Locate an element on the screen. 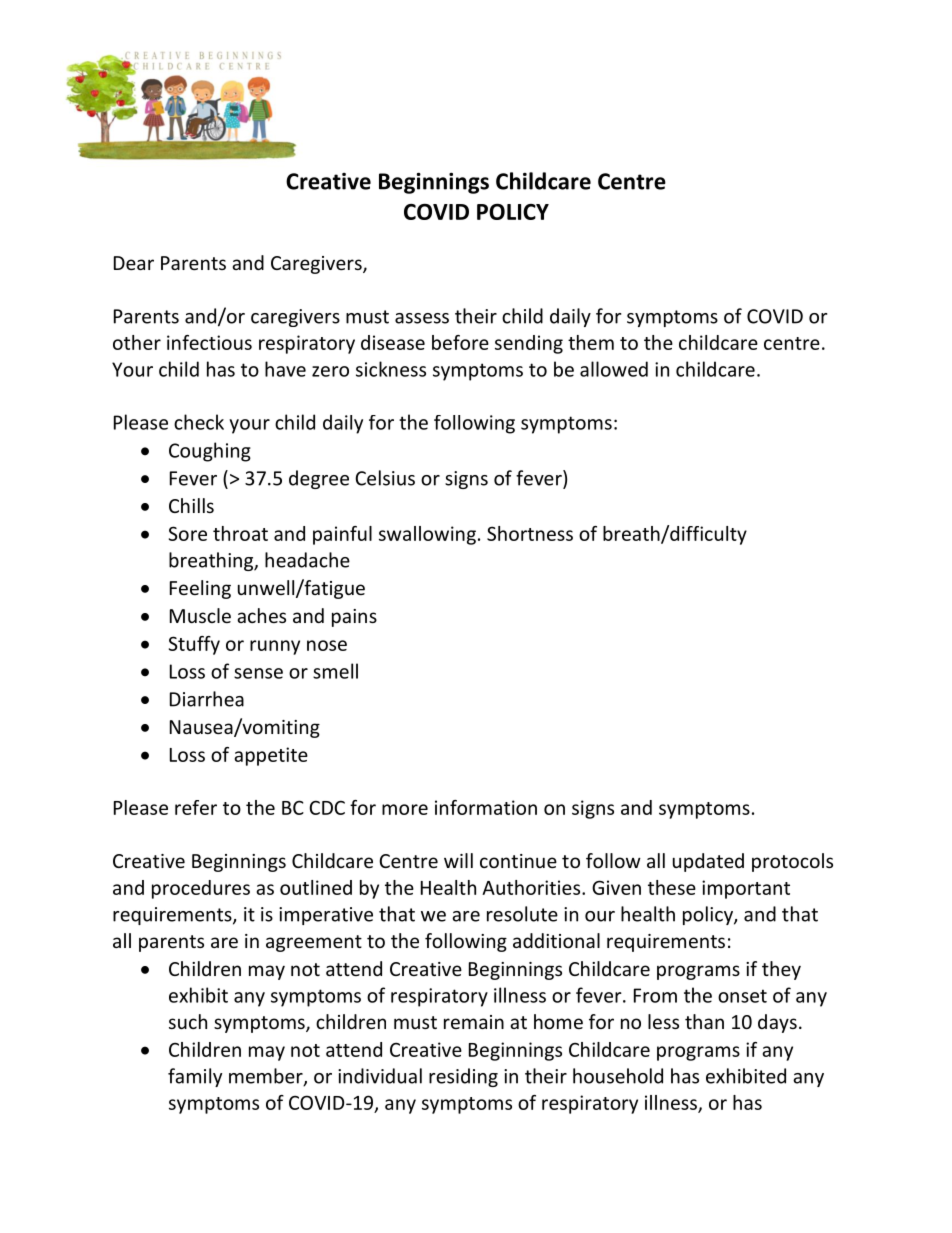 The height and width of the screenshot is (1233, 952). will is located at coordinates (458, 860).
